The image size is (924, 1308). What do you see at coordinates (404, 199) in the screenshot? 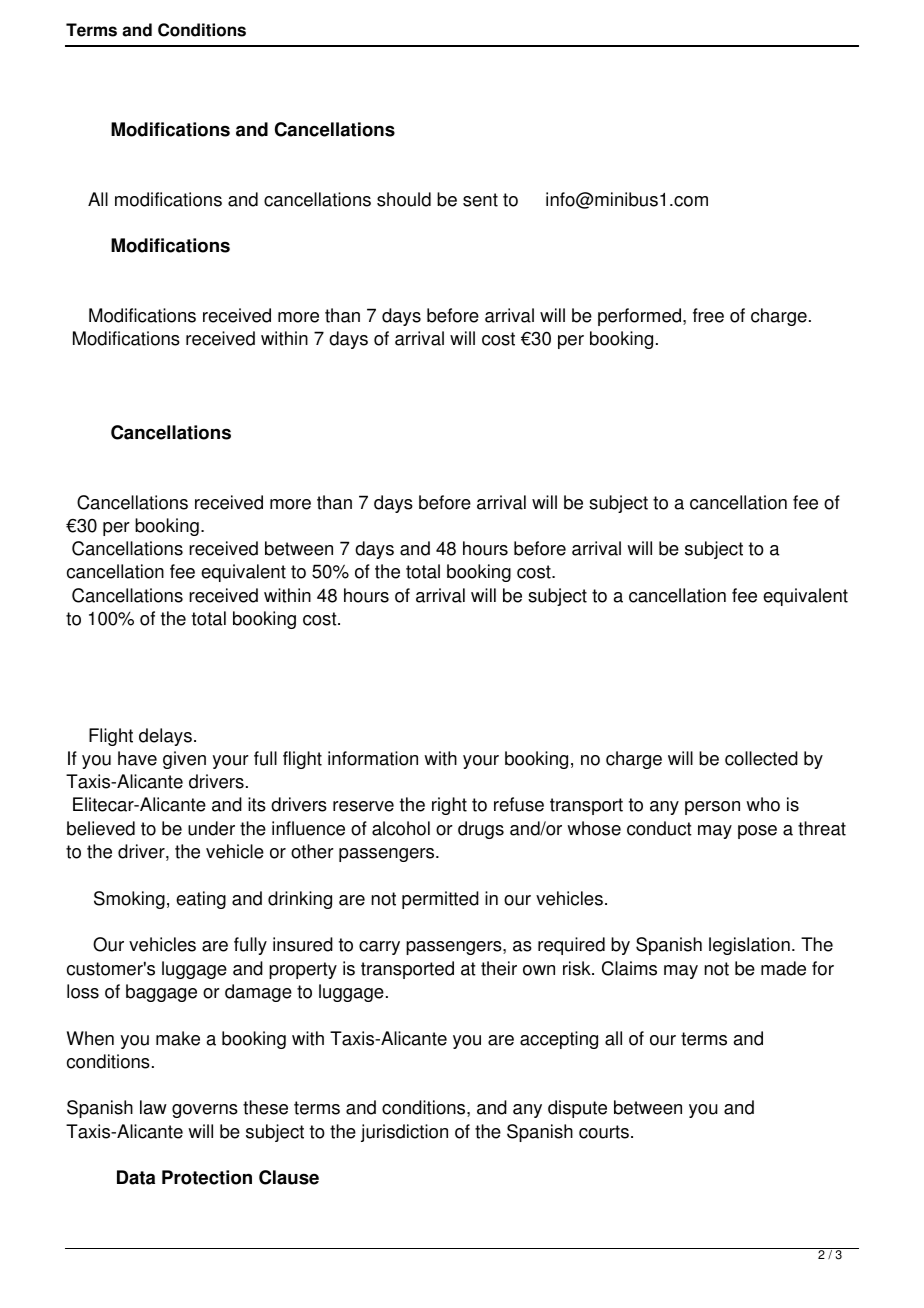
I see `should` at bounding box center [404, 199].
